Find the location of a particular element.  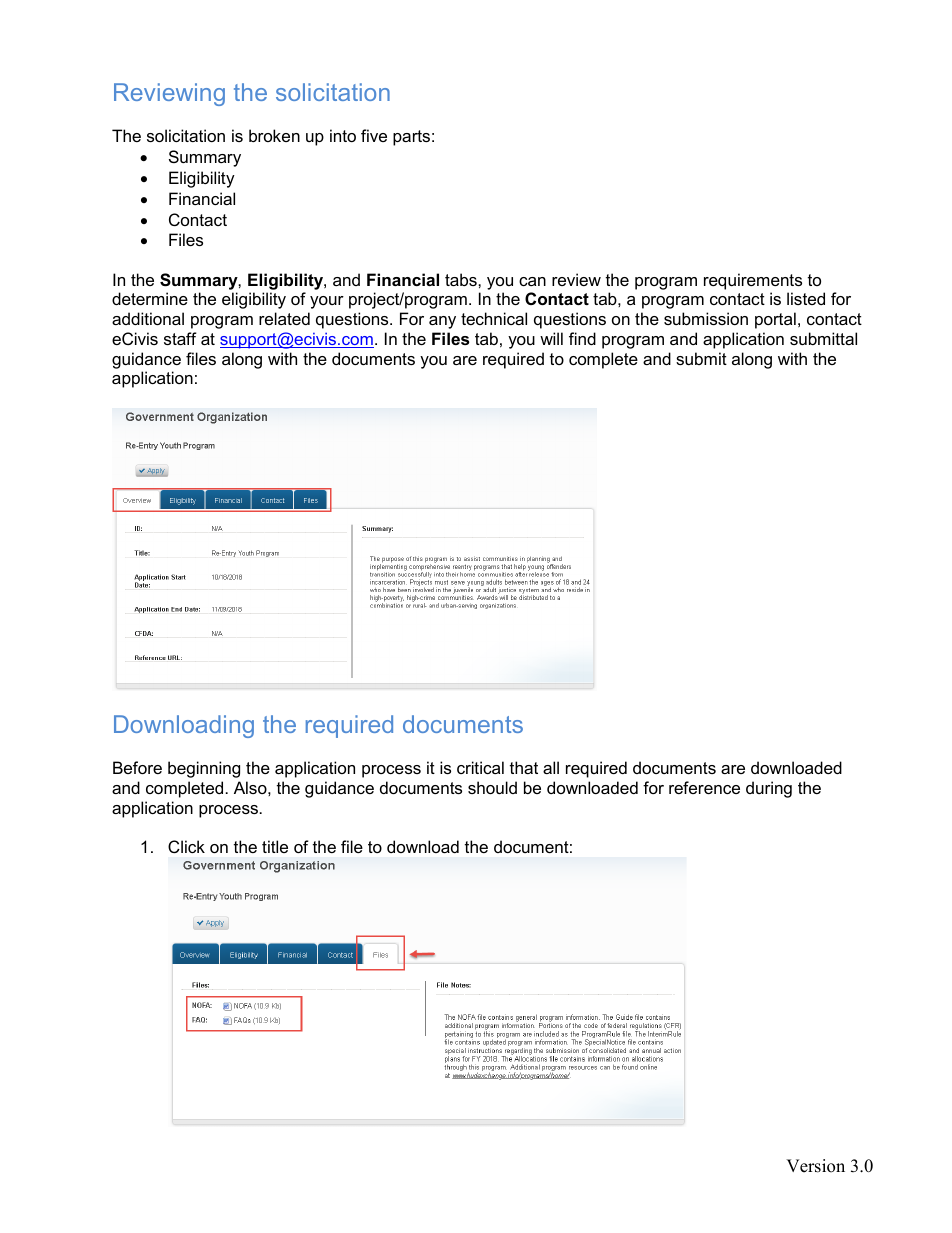

reference is located at coordinates (704, 787).
